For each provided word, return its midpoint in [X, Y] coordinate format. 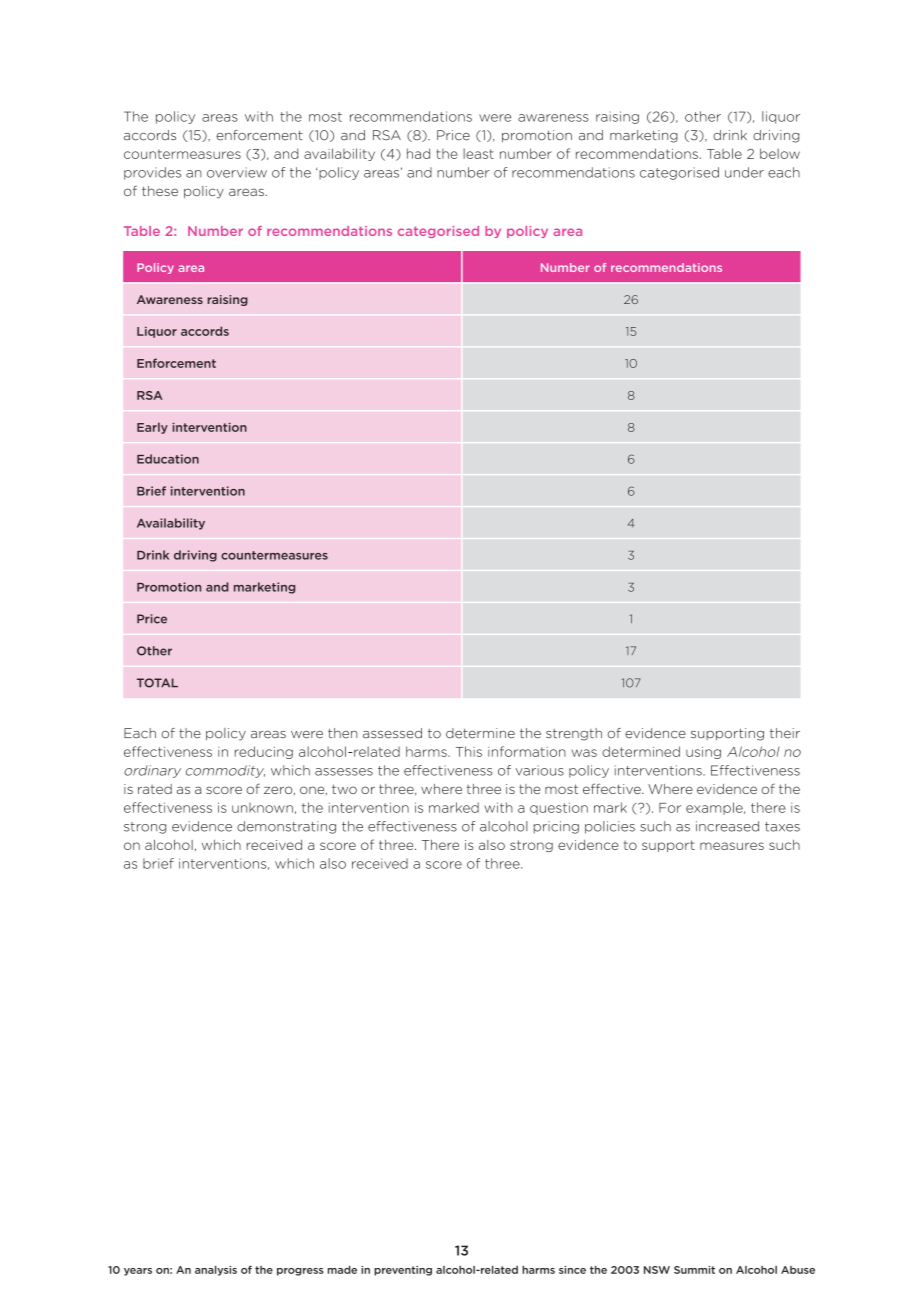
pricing [556, 827]
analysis [216, 1271]
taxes [782, 827]
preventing [403, 1271]
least [478, 153]
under [744, 172]
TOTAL [157, 683]
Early [152, 428]
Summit [694, 1270]
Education [168, 459]
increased [727, 826]
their [785, 733]
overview [237, 172]
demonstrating [286, 827]
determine [480, 733]
